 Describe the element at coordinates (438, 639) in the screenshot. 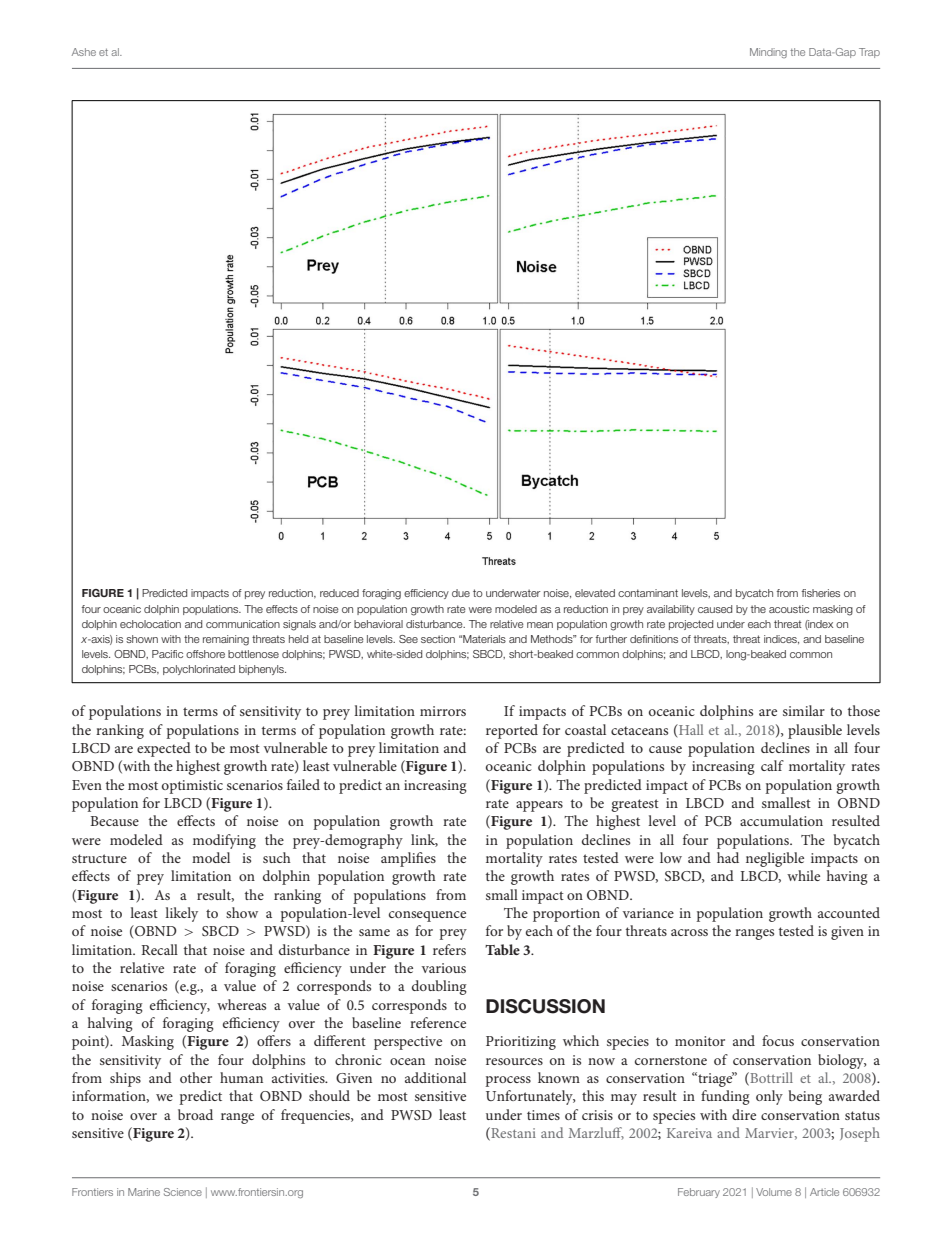

I see `section` at that location.
